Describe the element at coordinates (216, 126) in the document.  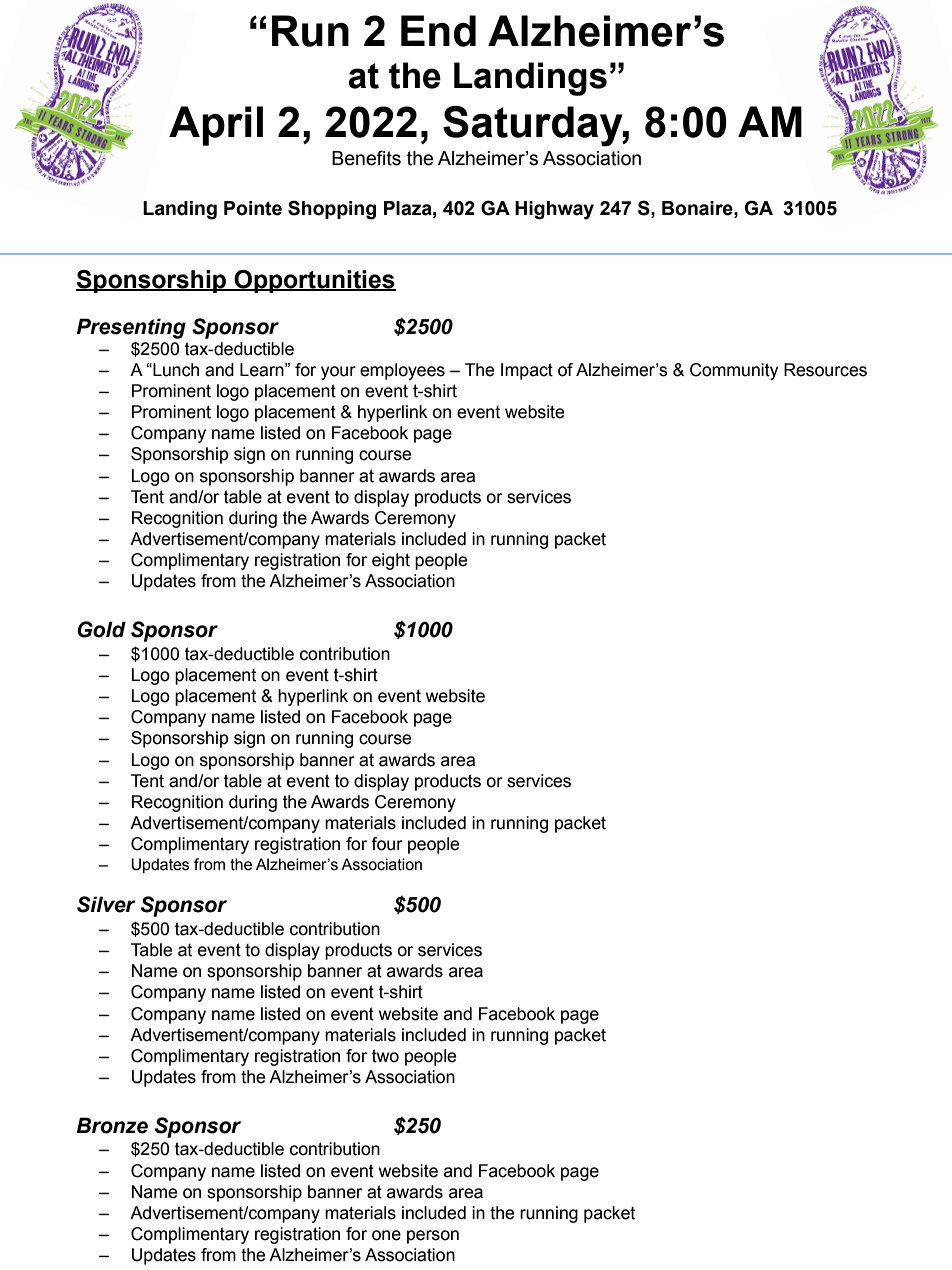
I see `April` at that location.
